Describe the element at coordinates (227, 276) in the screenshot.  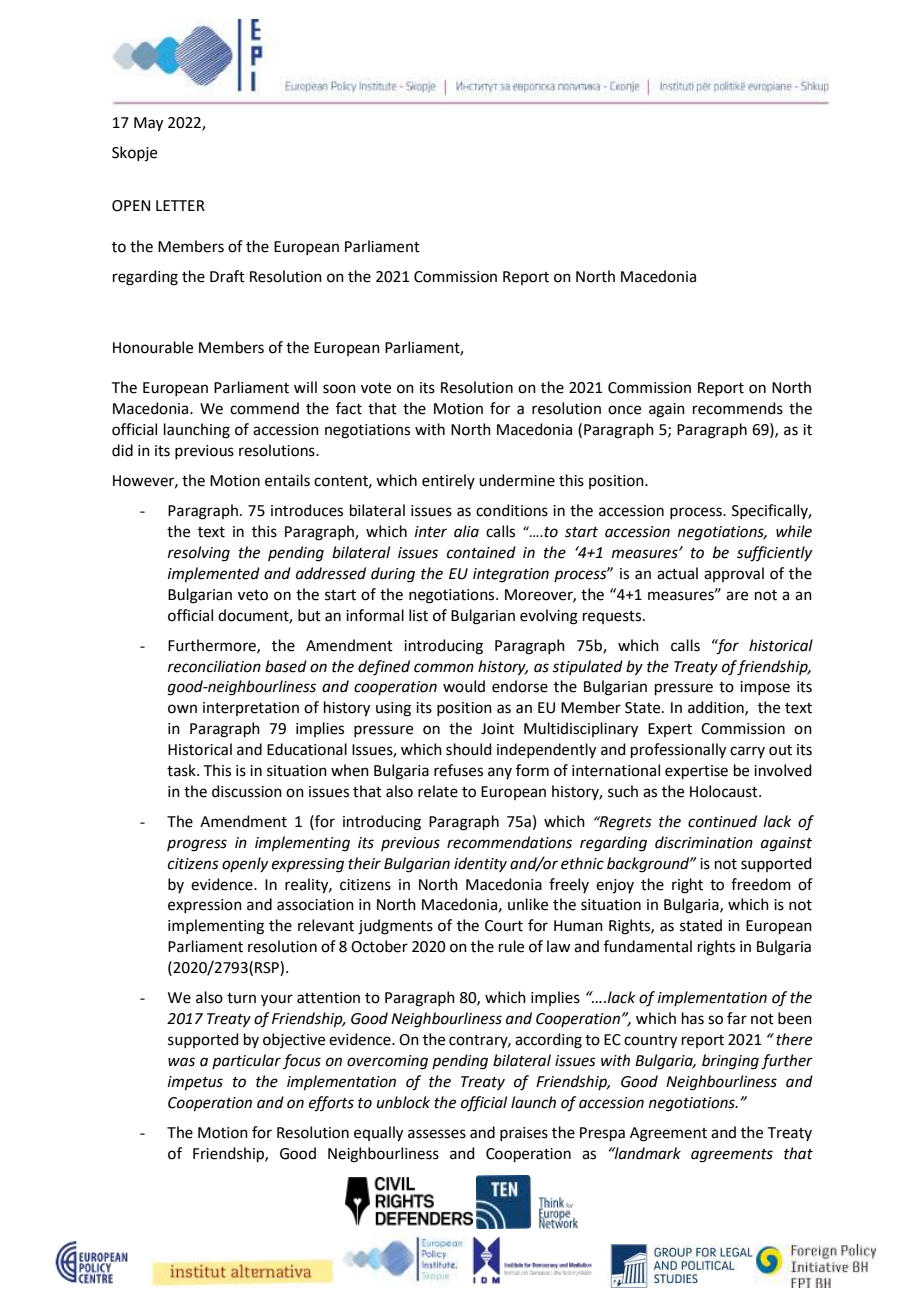
I see `Draft` at that location.
